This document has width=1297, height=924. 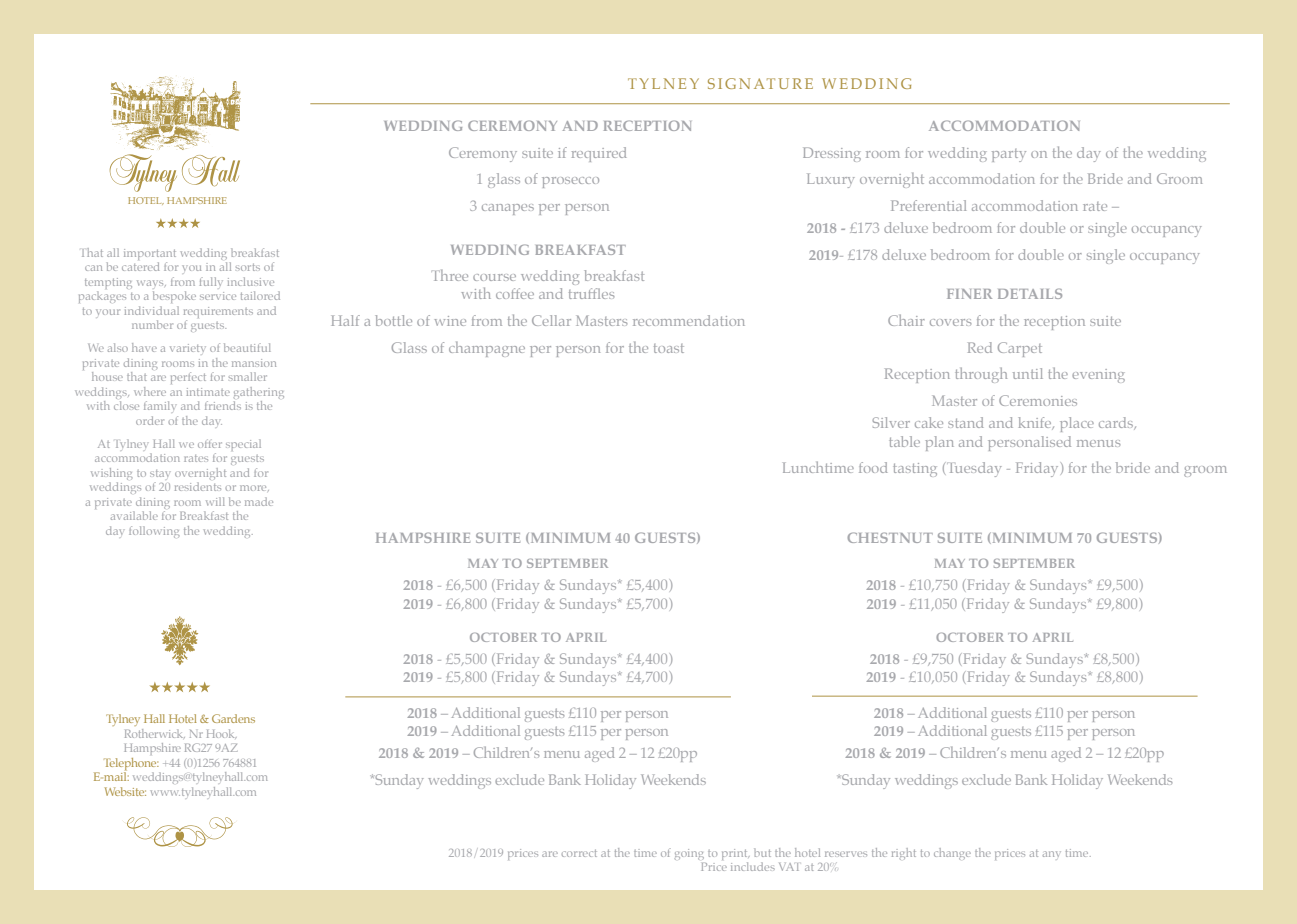 I want to click on party, so click(x=1009, y=155).
